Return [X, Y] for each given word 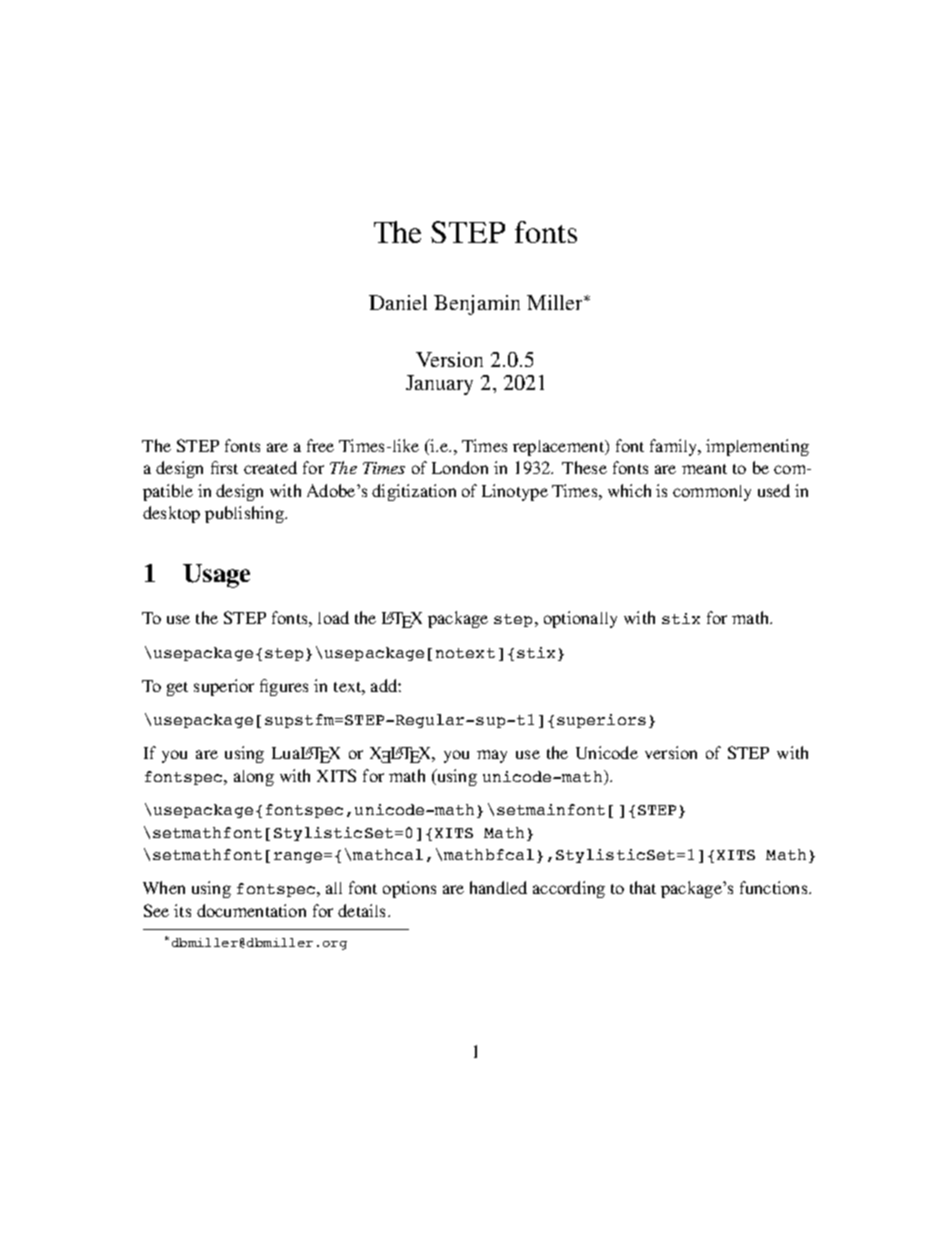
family [675, 447]
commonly [712, 493]
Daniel [398, 302]
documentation [251, 910]
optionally [580, 619]
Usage [216, 576]
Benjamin [477, 305]
